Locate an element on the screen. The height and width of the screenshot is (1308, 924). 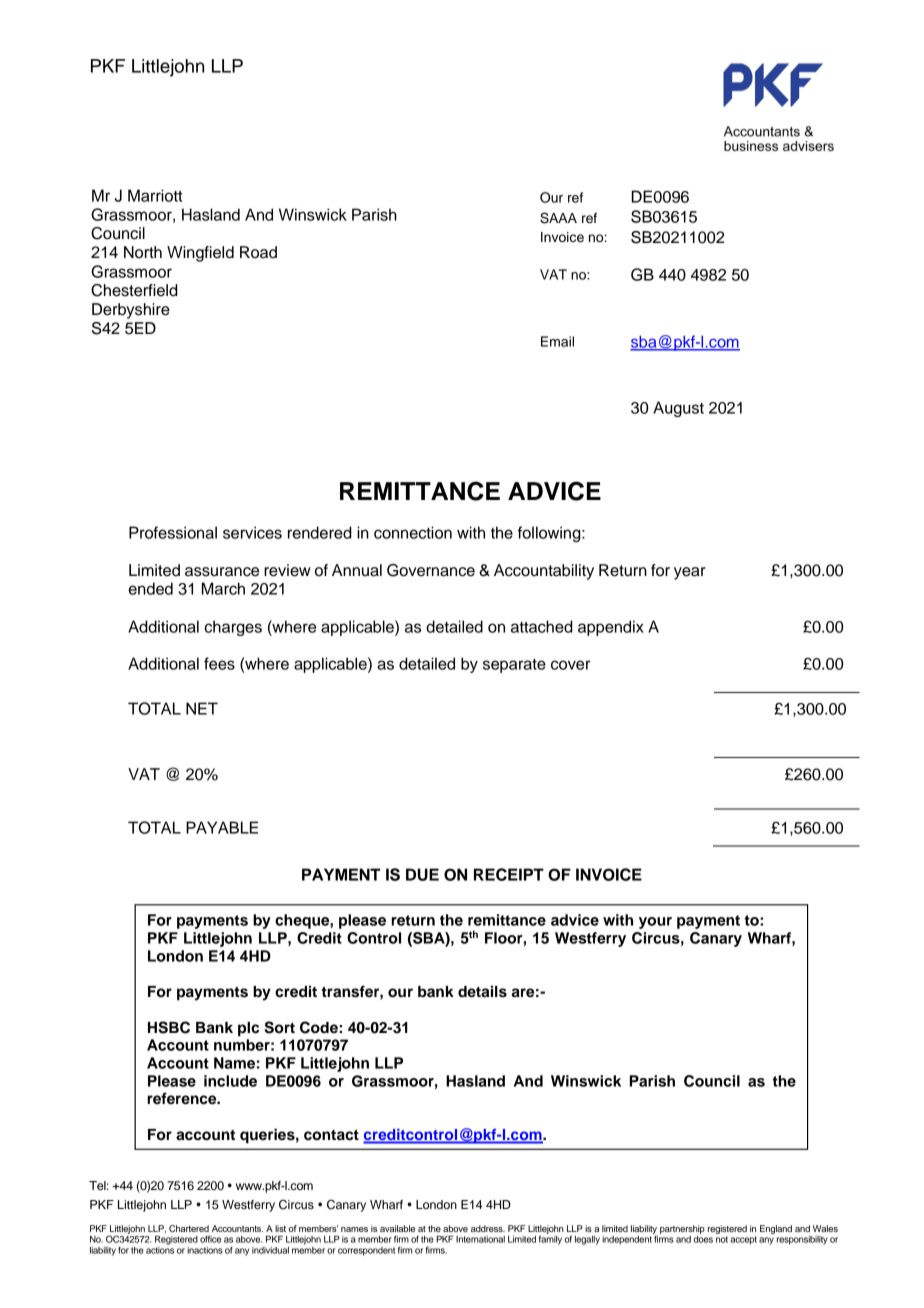
August is located at coordinates (678, 409).
